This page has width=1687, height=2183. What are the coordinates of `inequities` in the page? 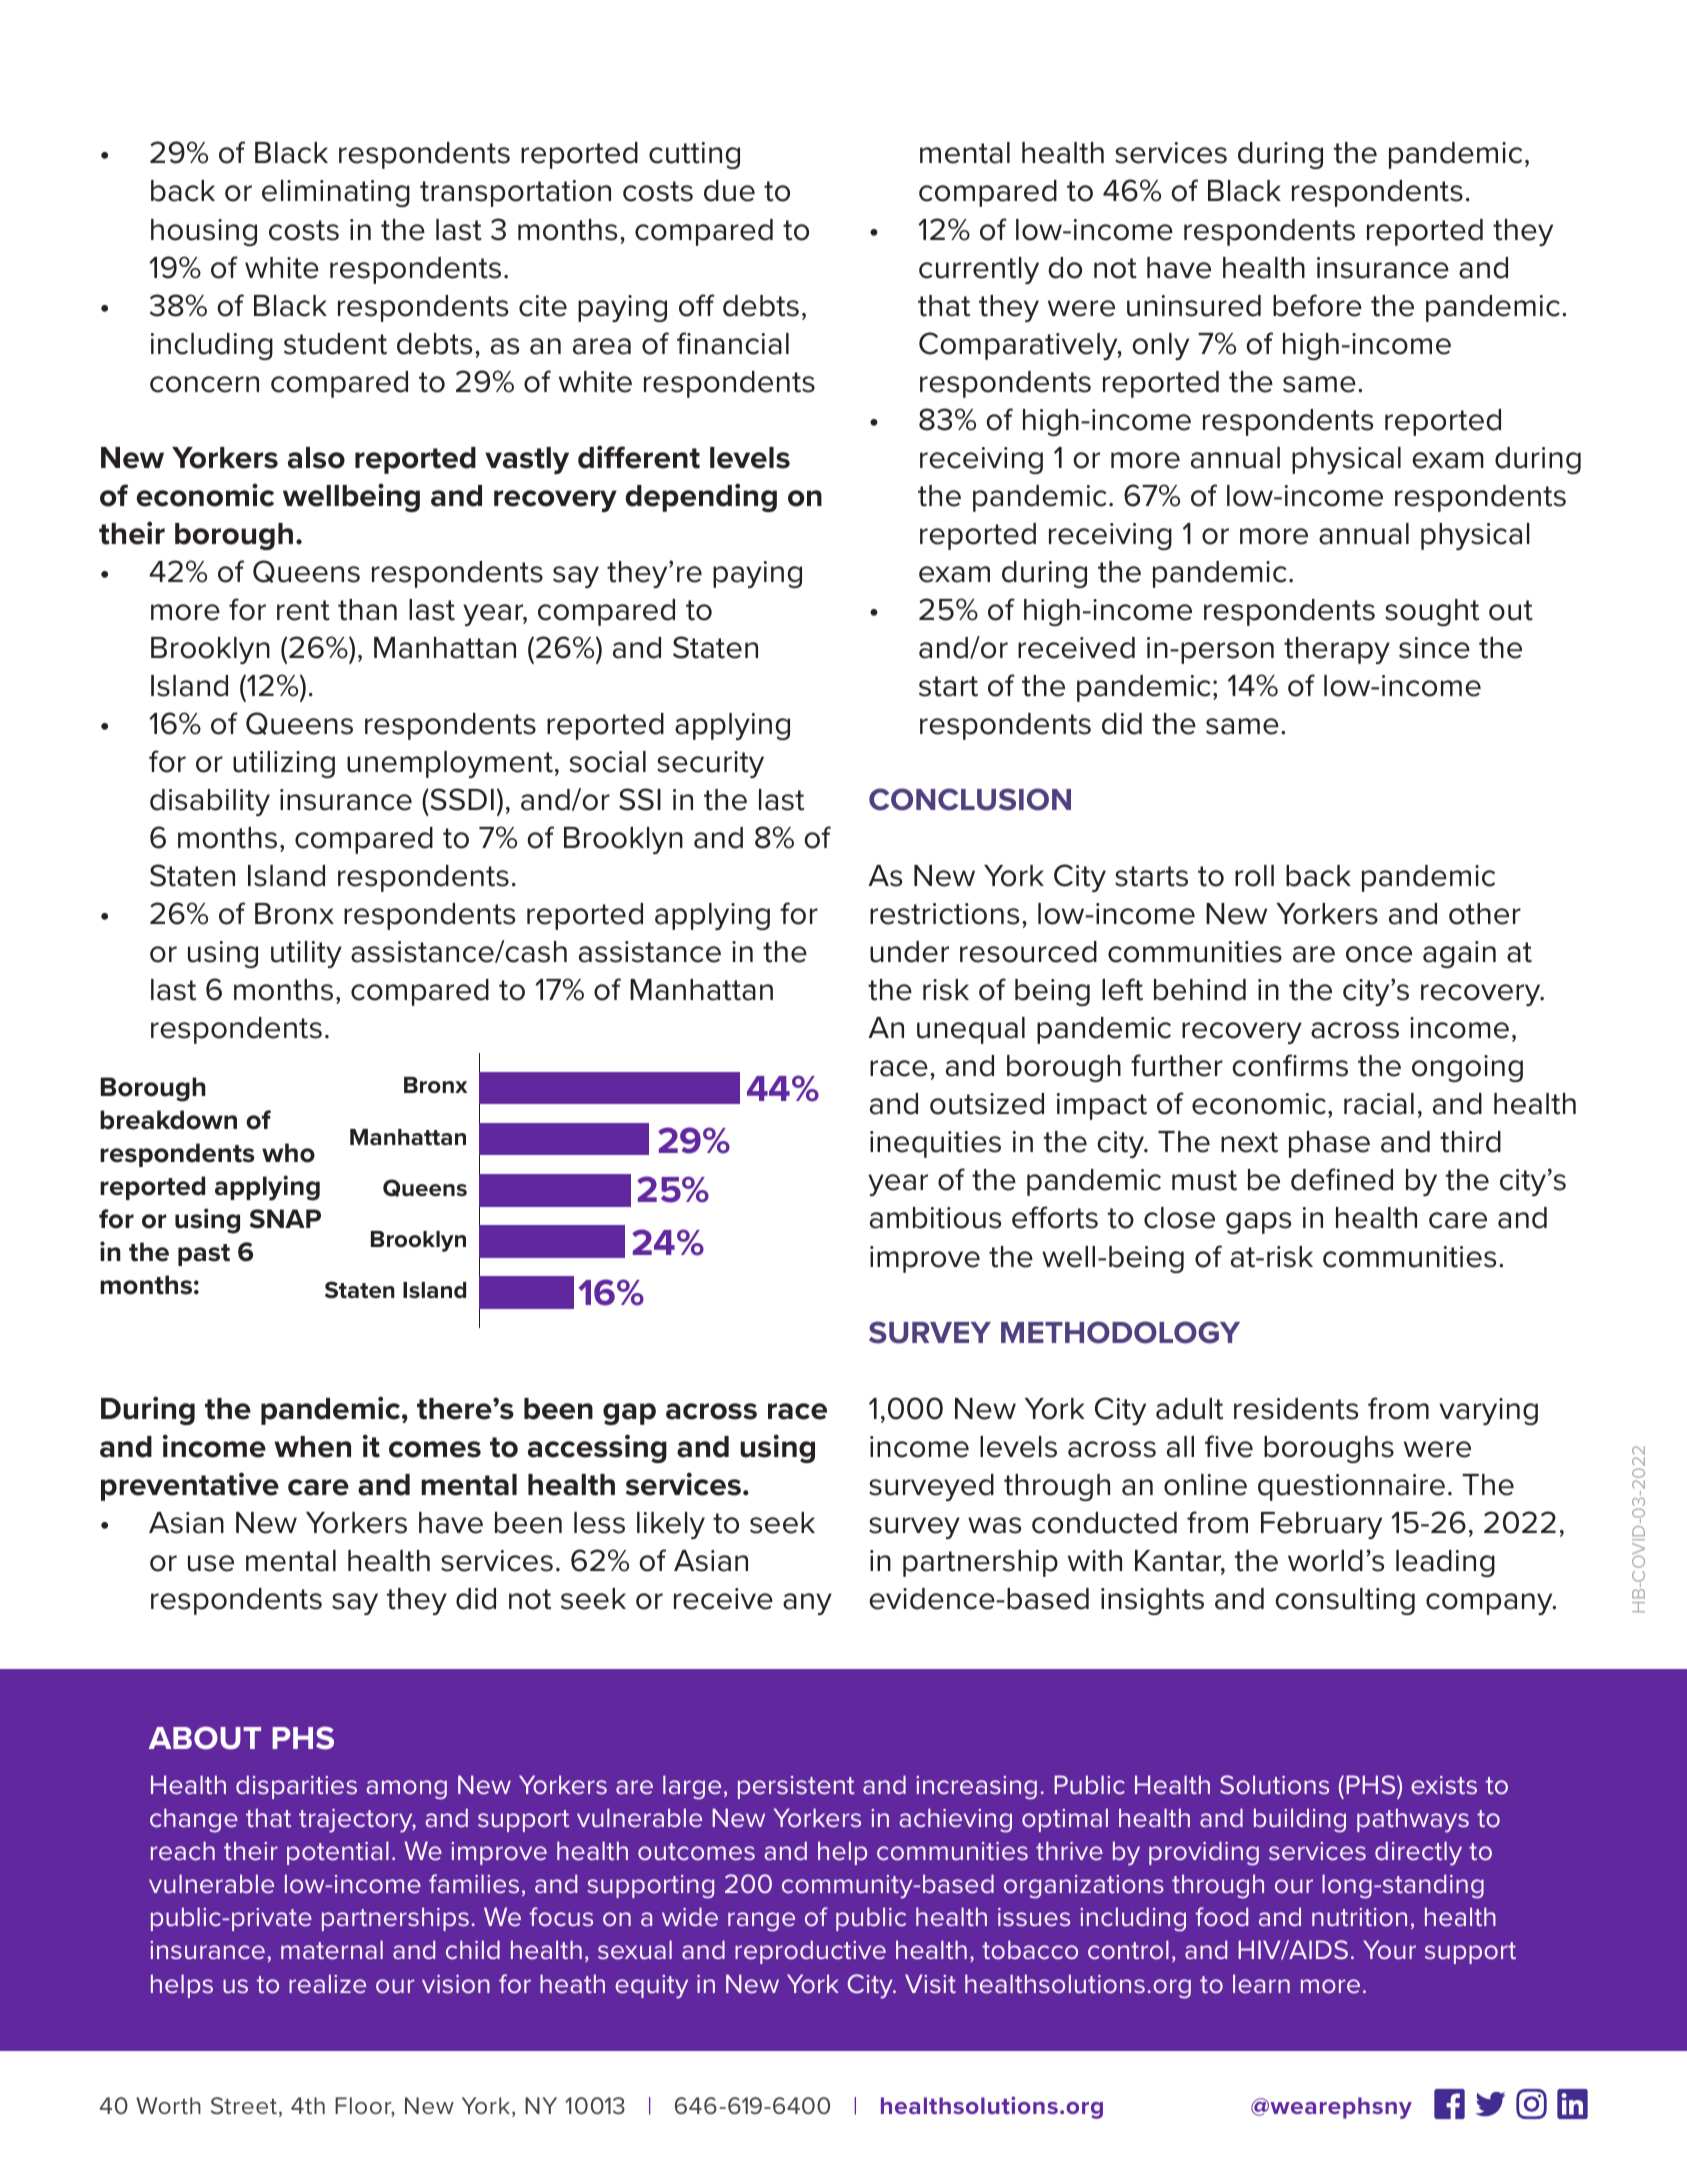 It's located at (935, 1144).
